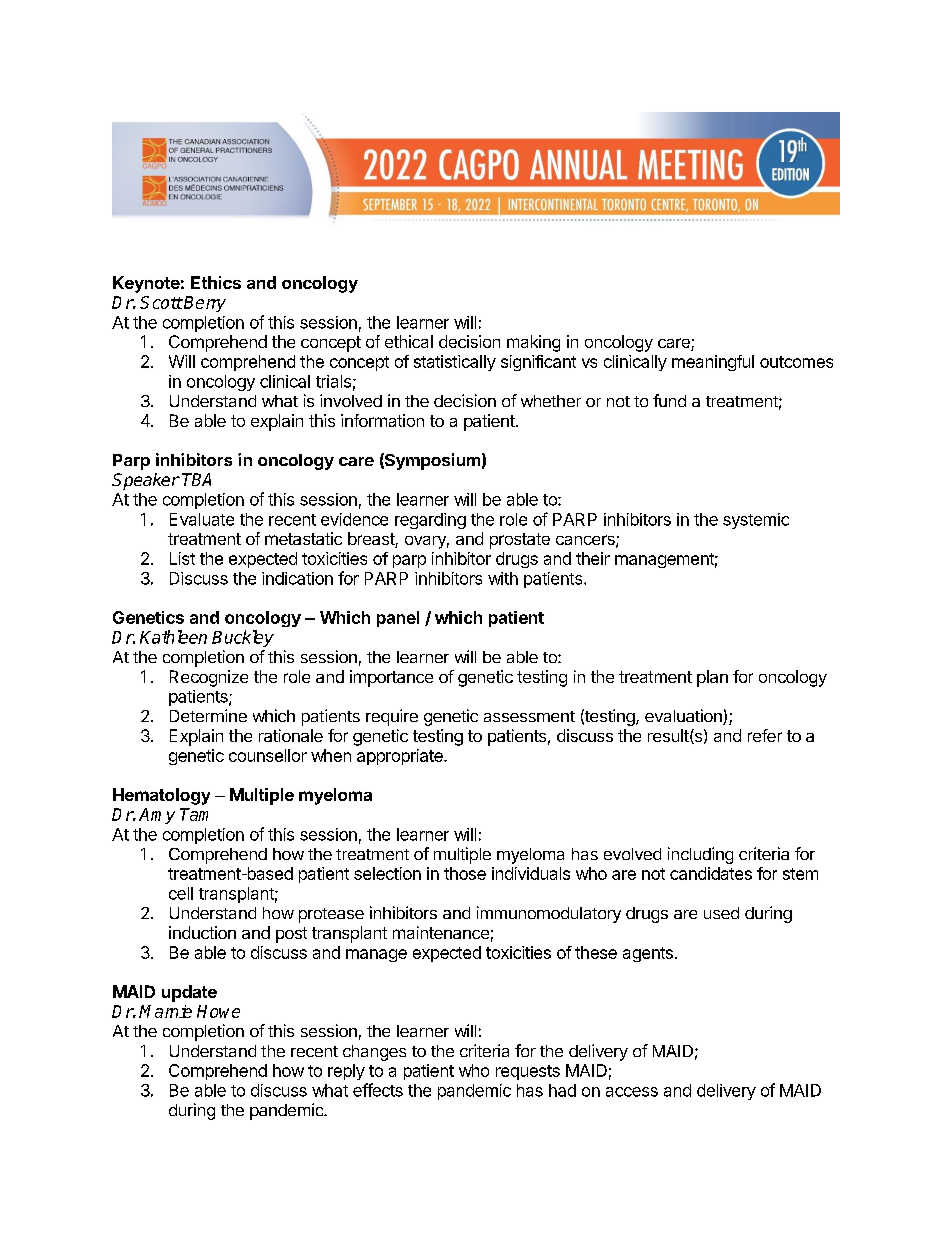 The width and height of the screenshot is (952, 1233). I want to click on ethical, so click(409, 341).
